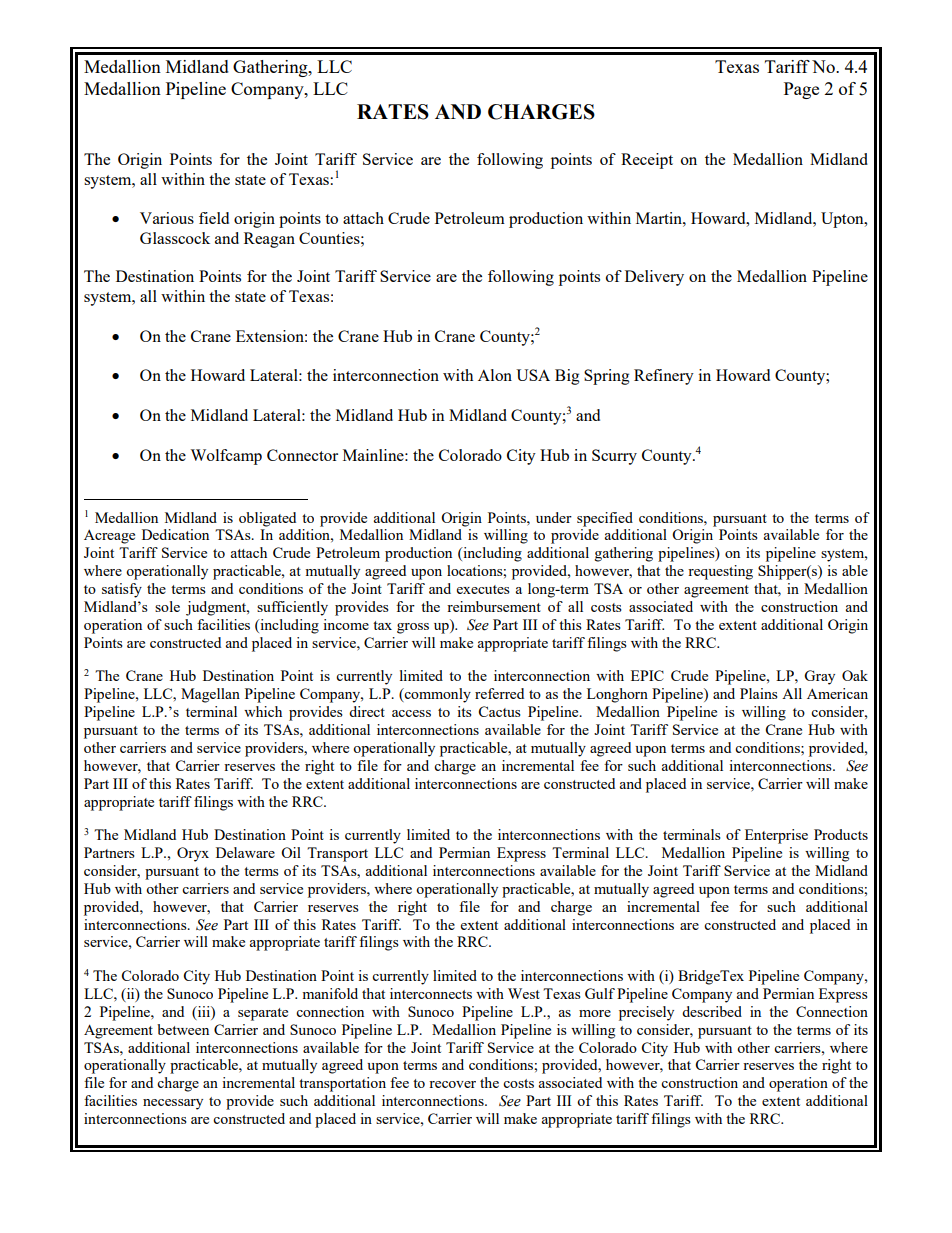  Describe the element at coordinates (720, 572) in the screenshot. I see `requesting` at that location.
